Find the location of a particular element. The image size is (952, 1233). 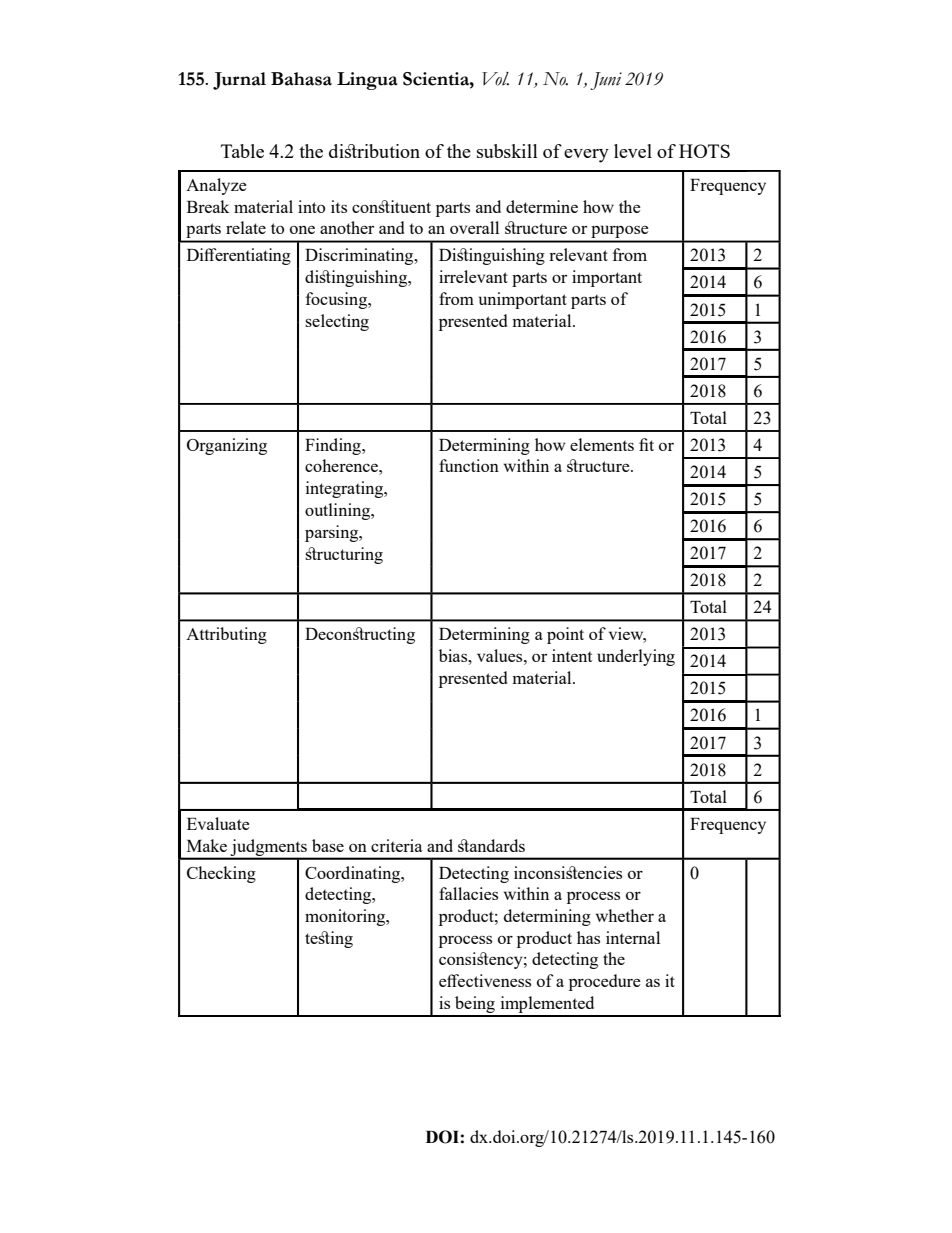

Juni is located at coordinates (606, 81).
